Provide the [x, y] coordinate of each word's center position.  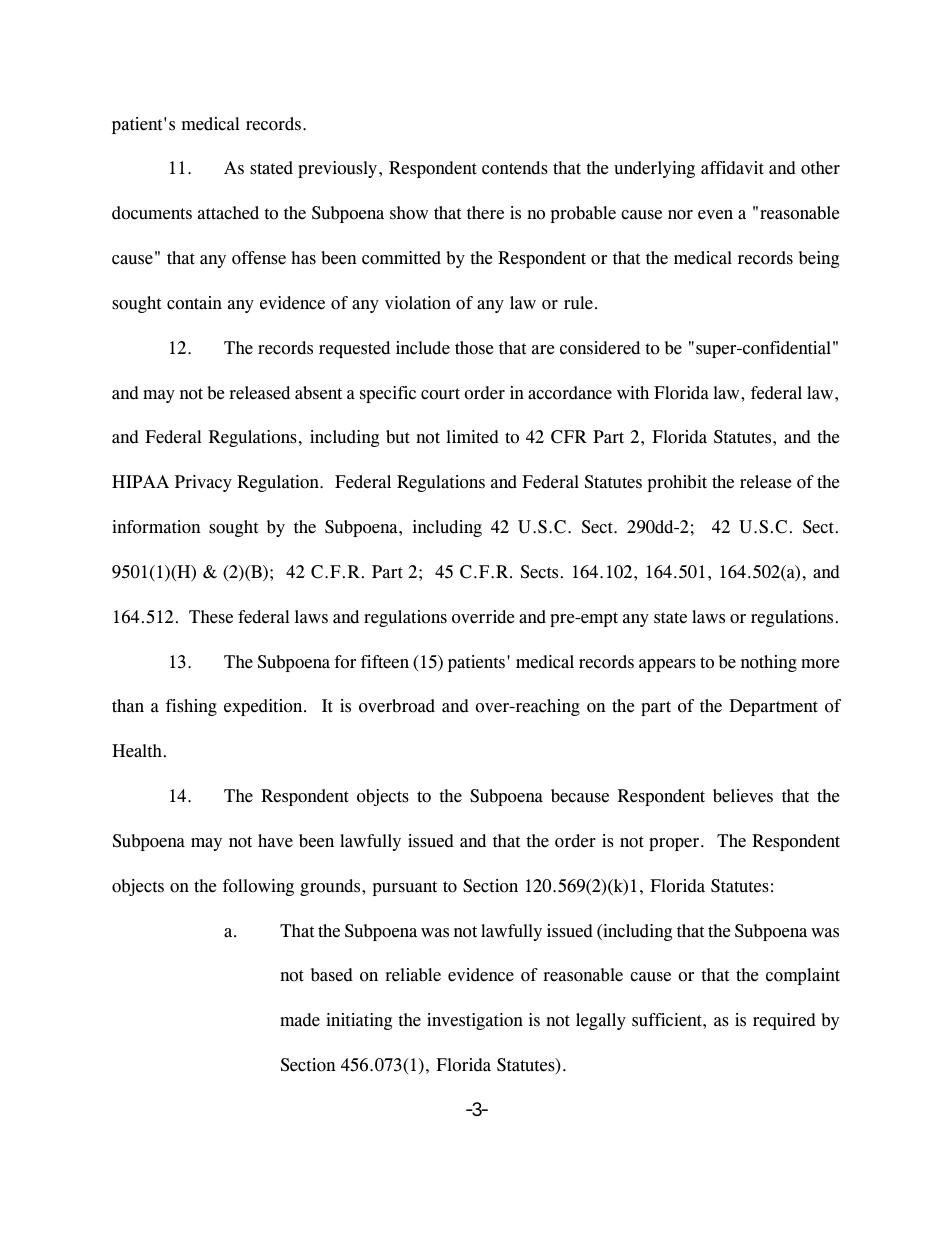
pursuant [405, 888]
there [485, 213]
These [211, 617]
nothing [769, 663]
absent [318, 393]
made [300, 1020]
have [275, 841]
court [440, 394]
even [715, 215]
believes [743, 796]
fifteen [385, 662]
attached [228, 213]
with [633, 392]
